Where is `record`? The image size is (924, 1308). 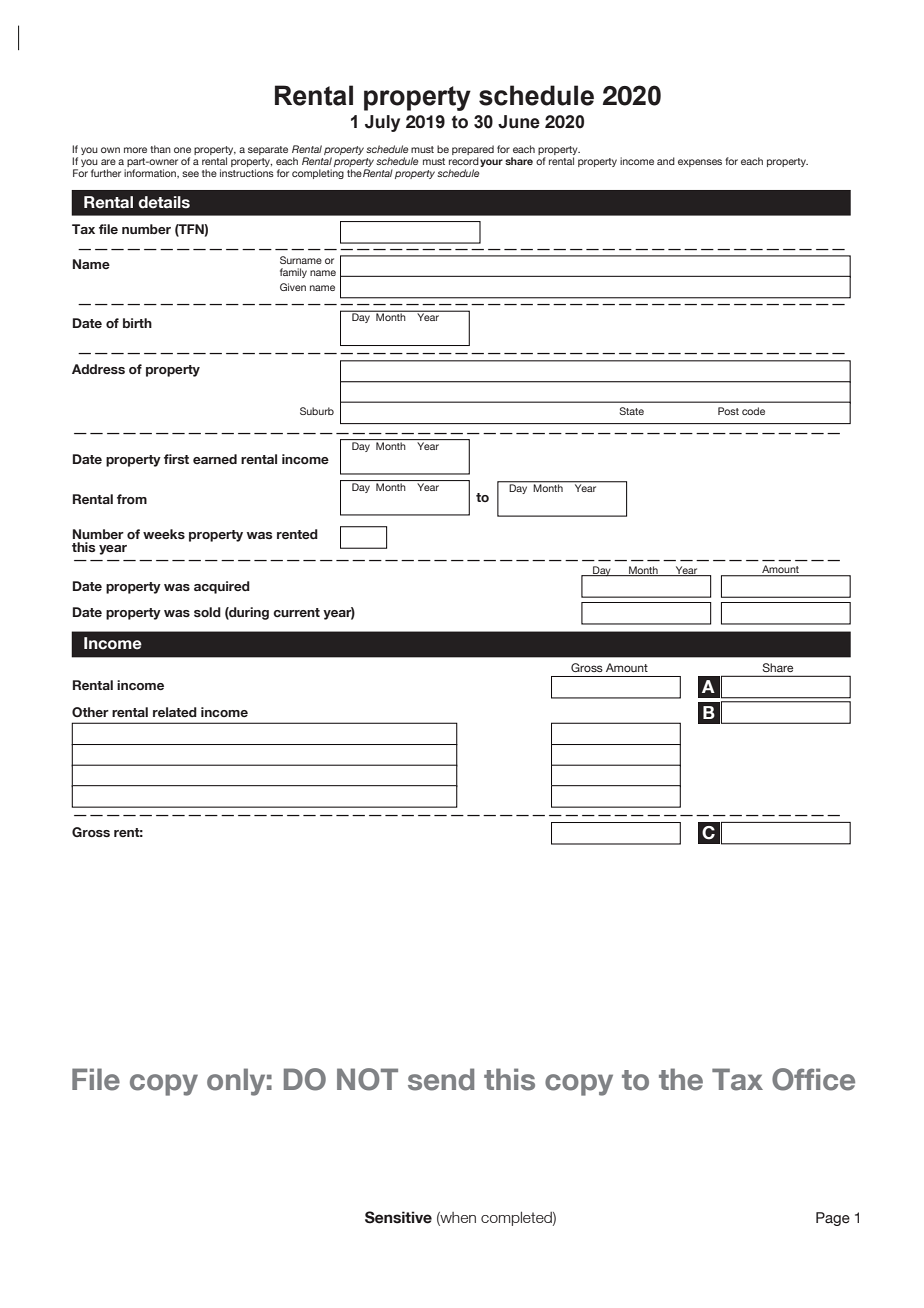 record is located at coordinates (464, 161).
